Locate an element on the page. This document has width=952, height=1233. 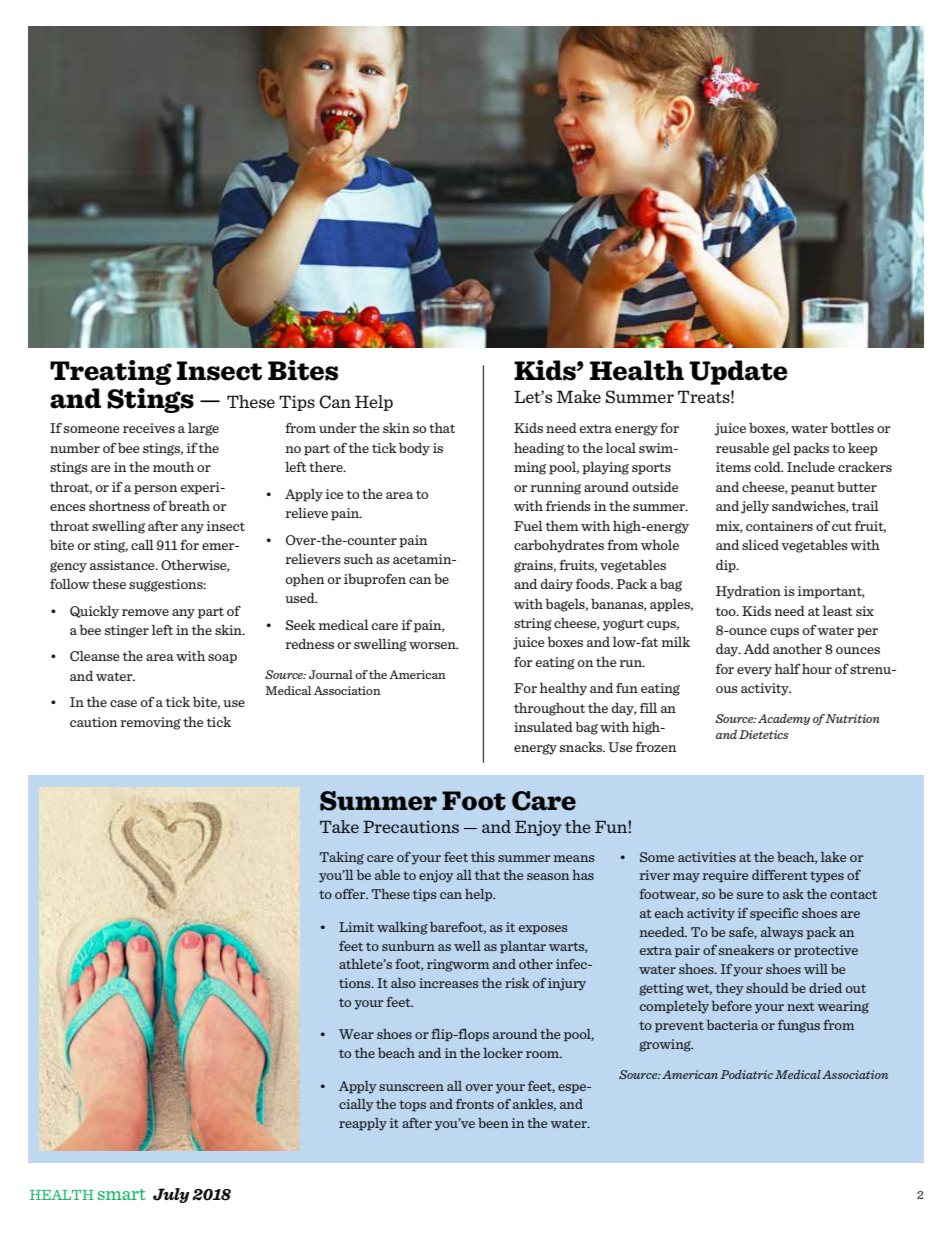
been is located at coordinates (493, 1123).
